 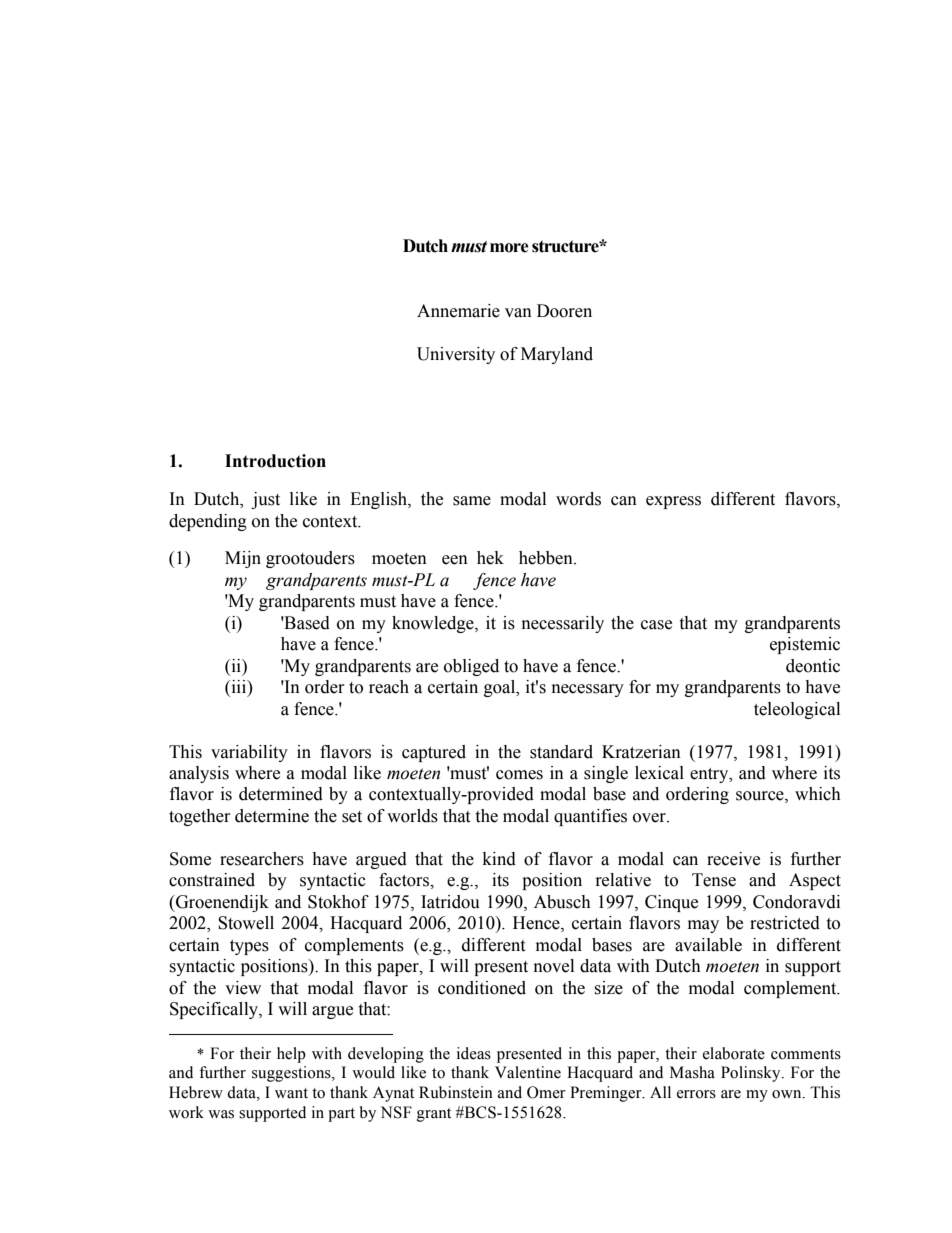 I want to click on Annemarie, so click(x=458, y=311).
